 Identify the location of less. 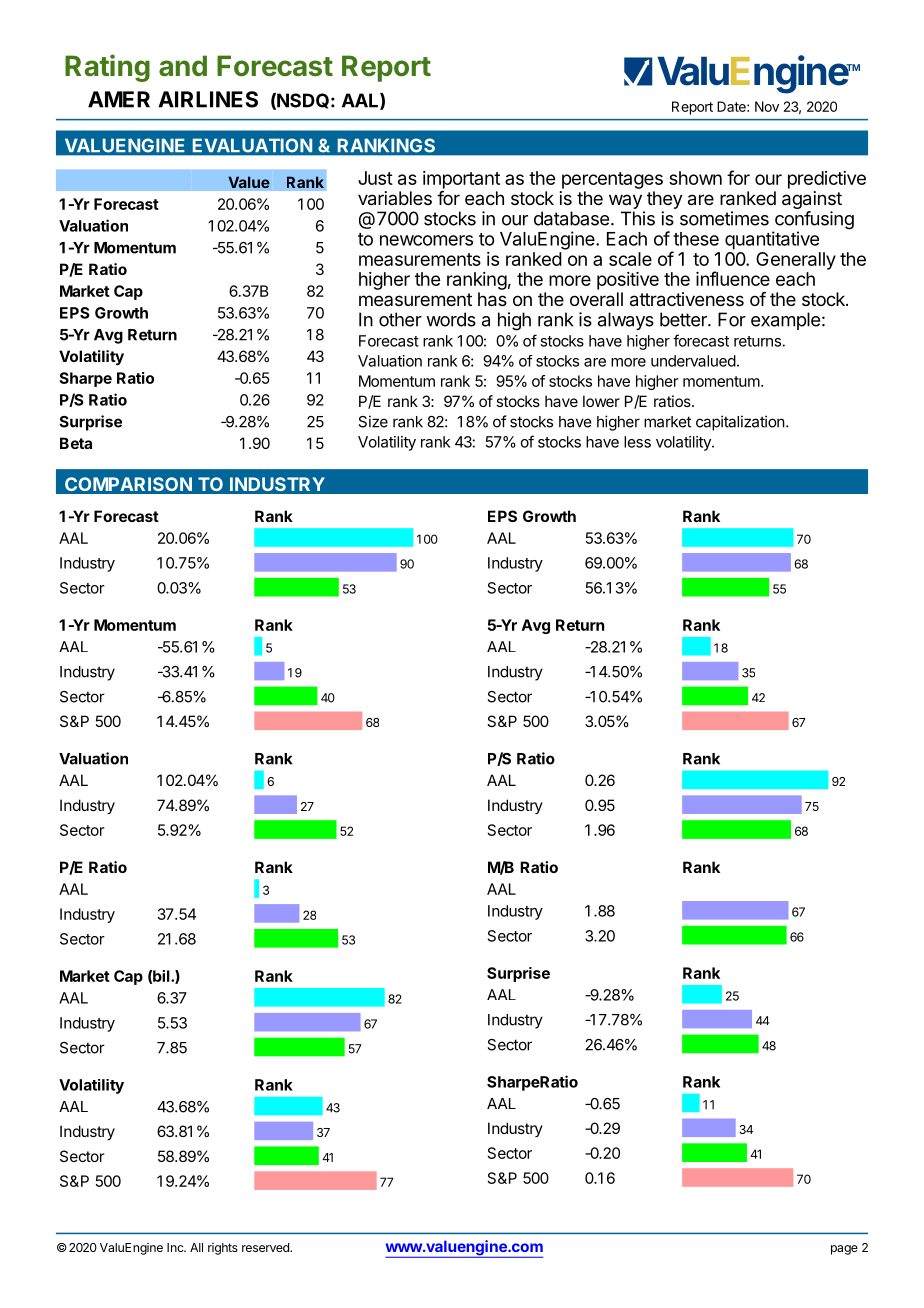
(637, 442).
